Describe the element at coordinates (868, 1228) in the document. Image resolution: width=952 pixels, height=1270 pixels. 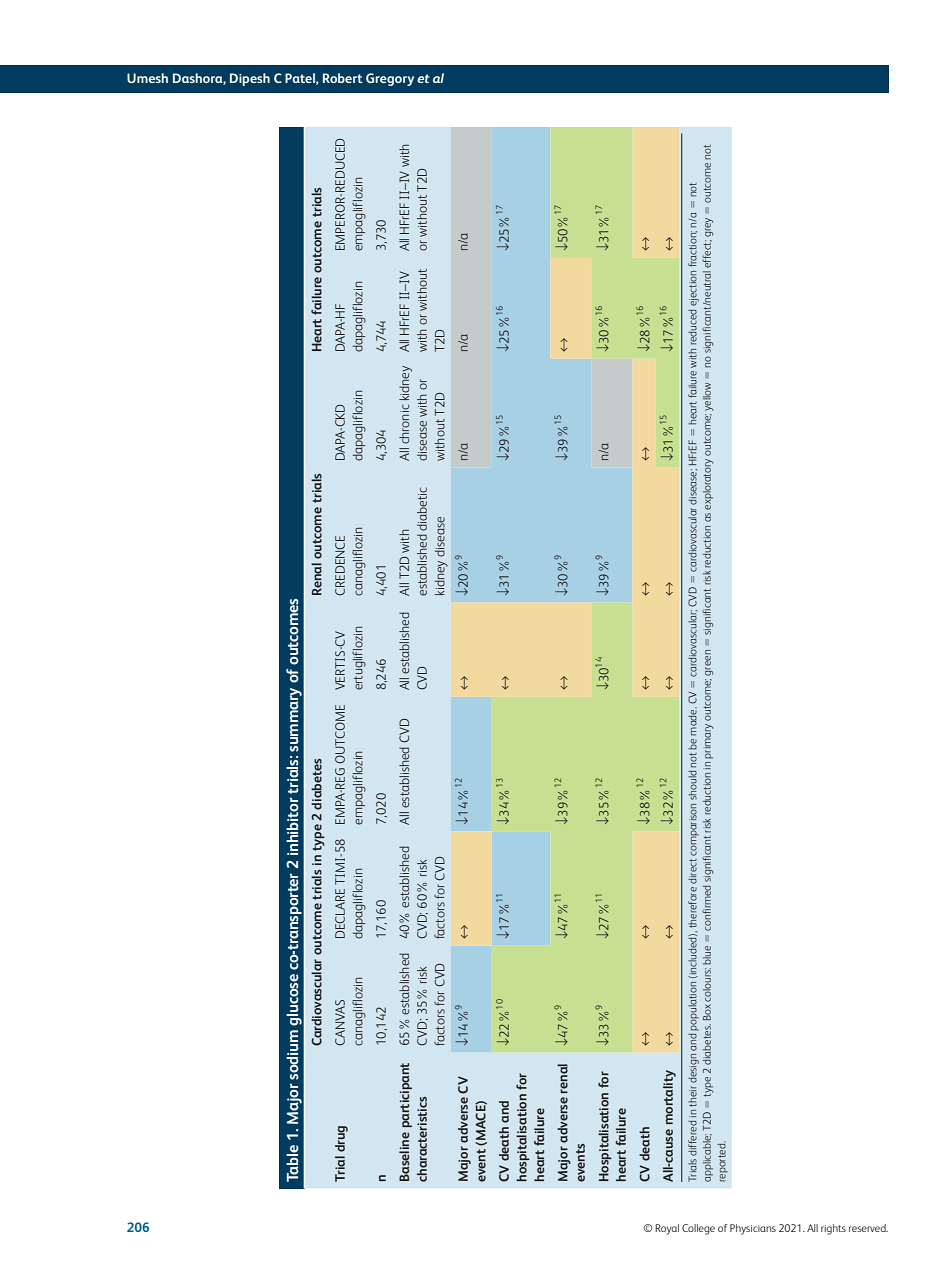
I see `reserved` at that location.
